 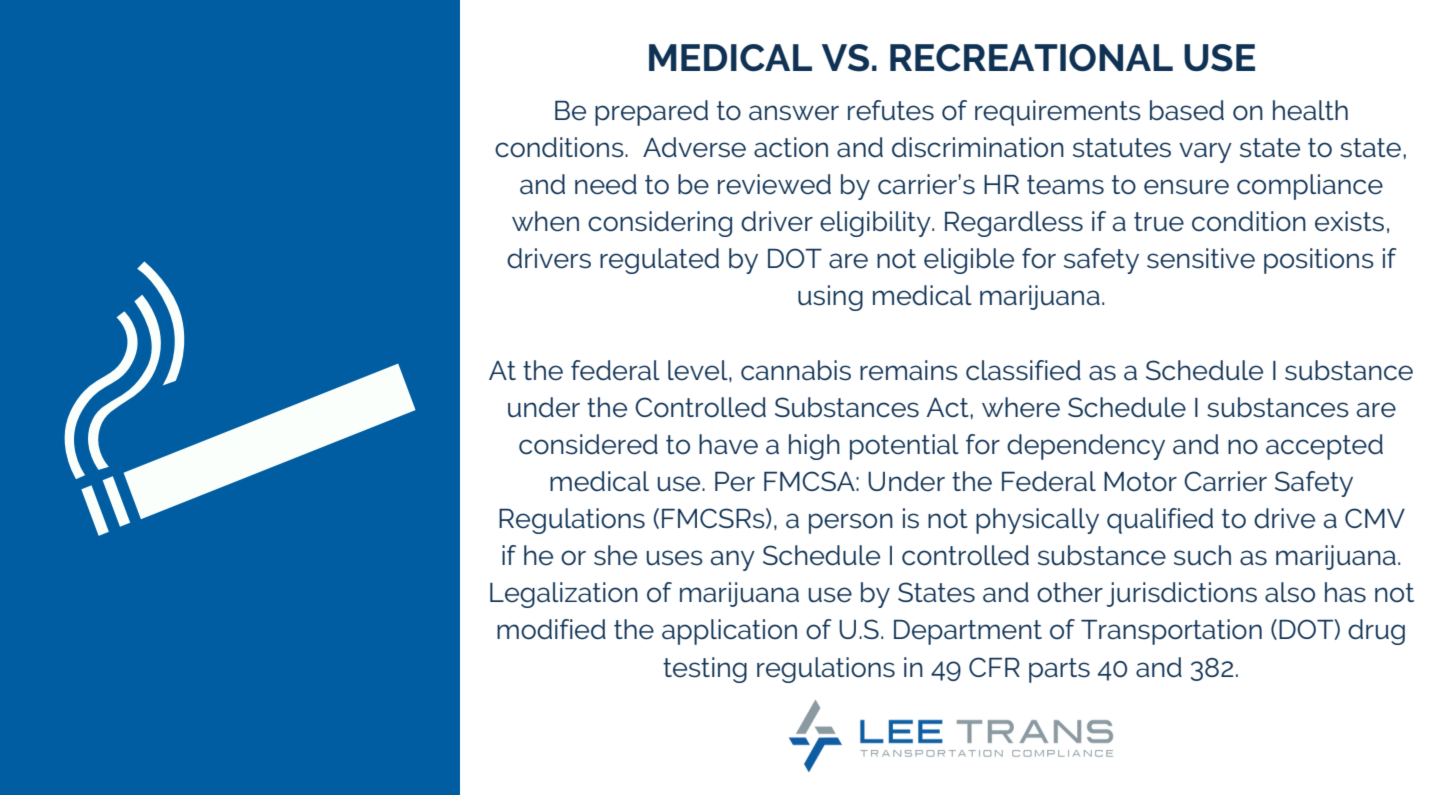 What do you see at coordinates (1310, 110) in the image?
I see `health` at bounding box center [1310, 110].
